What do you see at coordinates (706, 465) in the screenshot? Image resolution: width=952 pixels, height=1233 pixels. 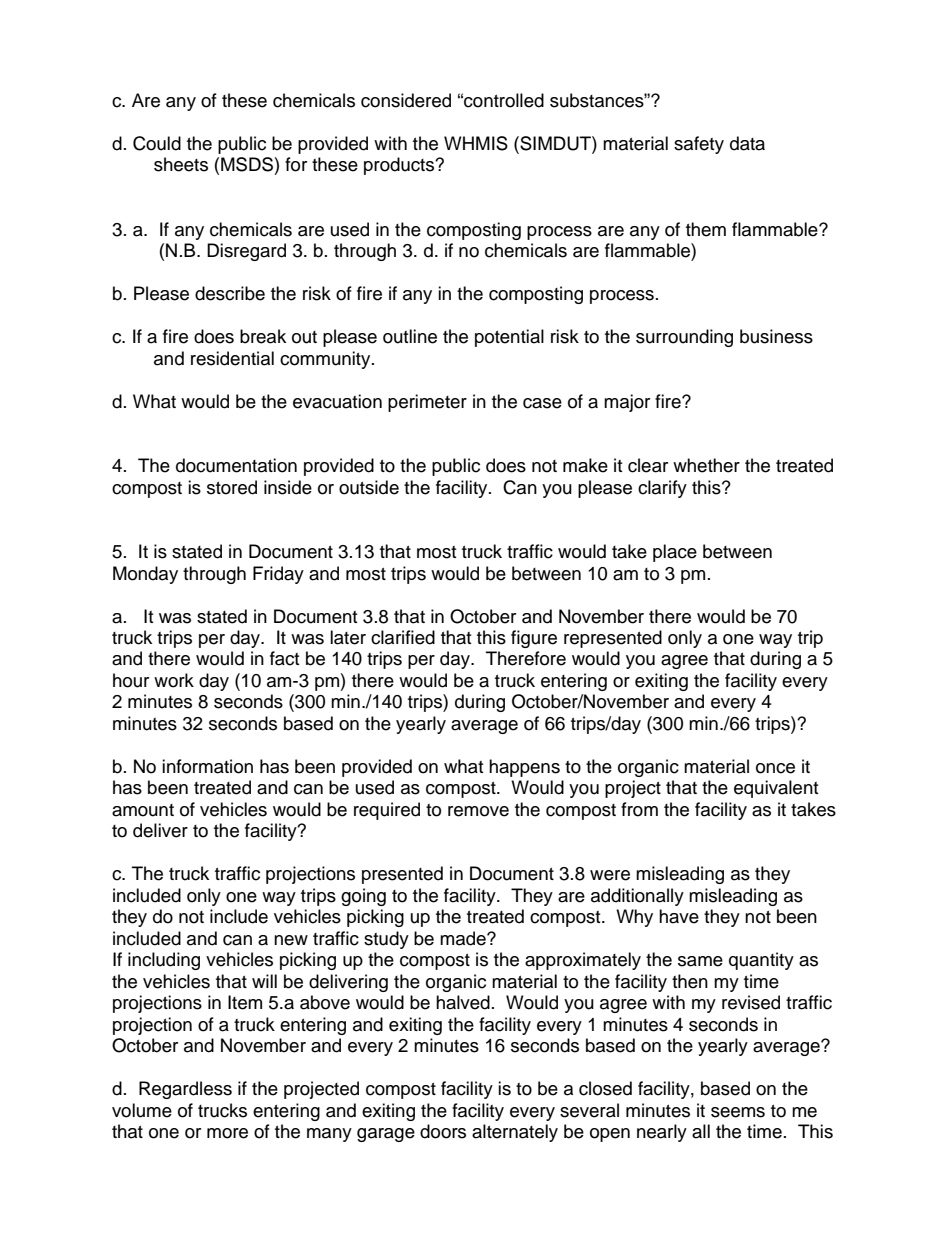 I see `whether` at bounding box center [706, 465].
